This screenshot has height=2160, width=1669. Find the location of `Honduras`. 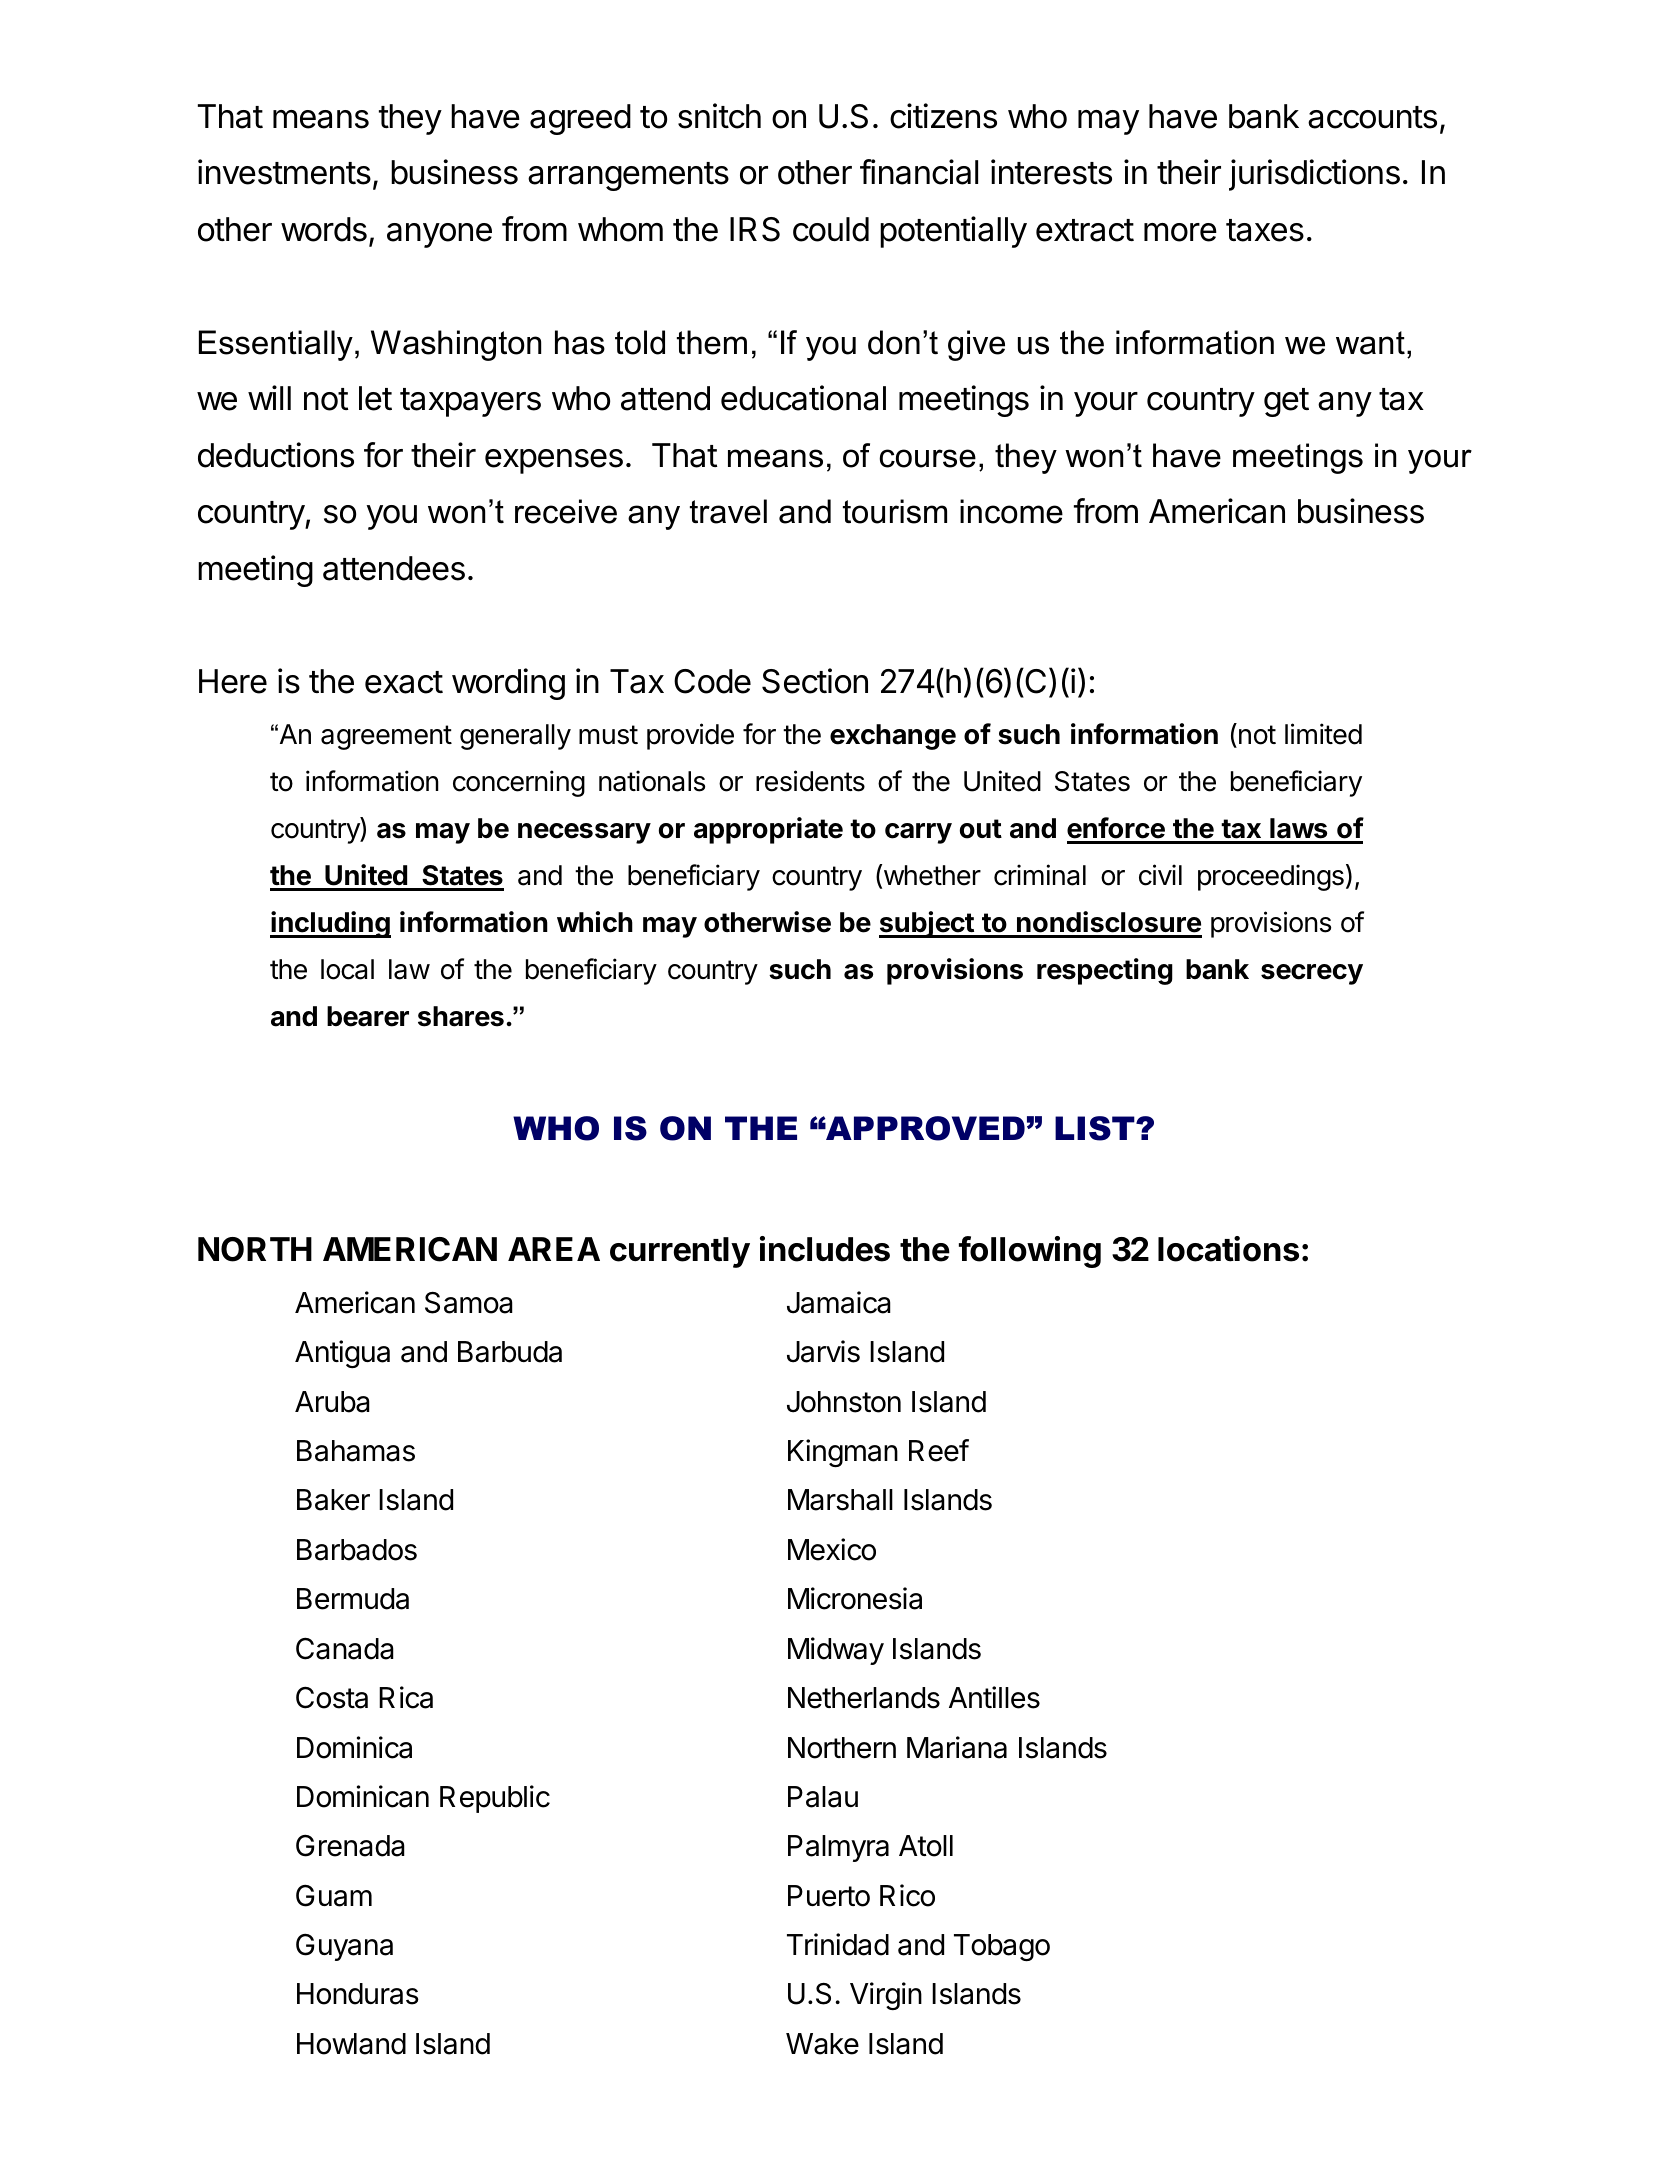

Honduras is located at coordinates (358, 1994).
